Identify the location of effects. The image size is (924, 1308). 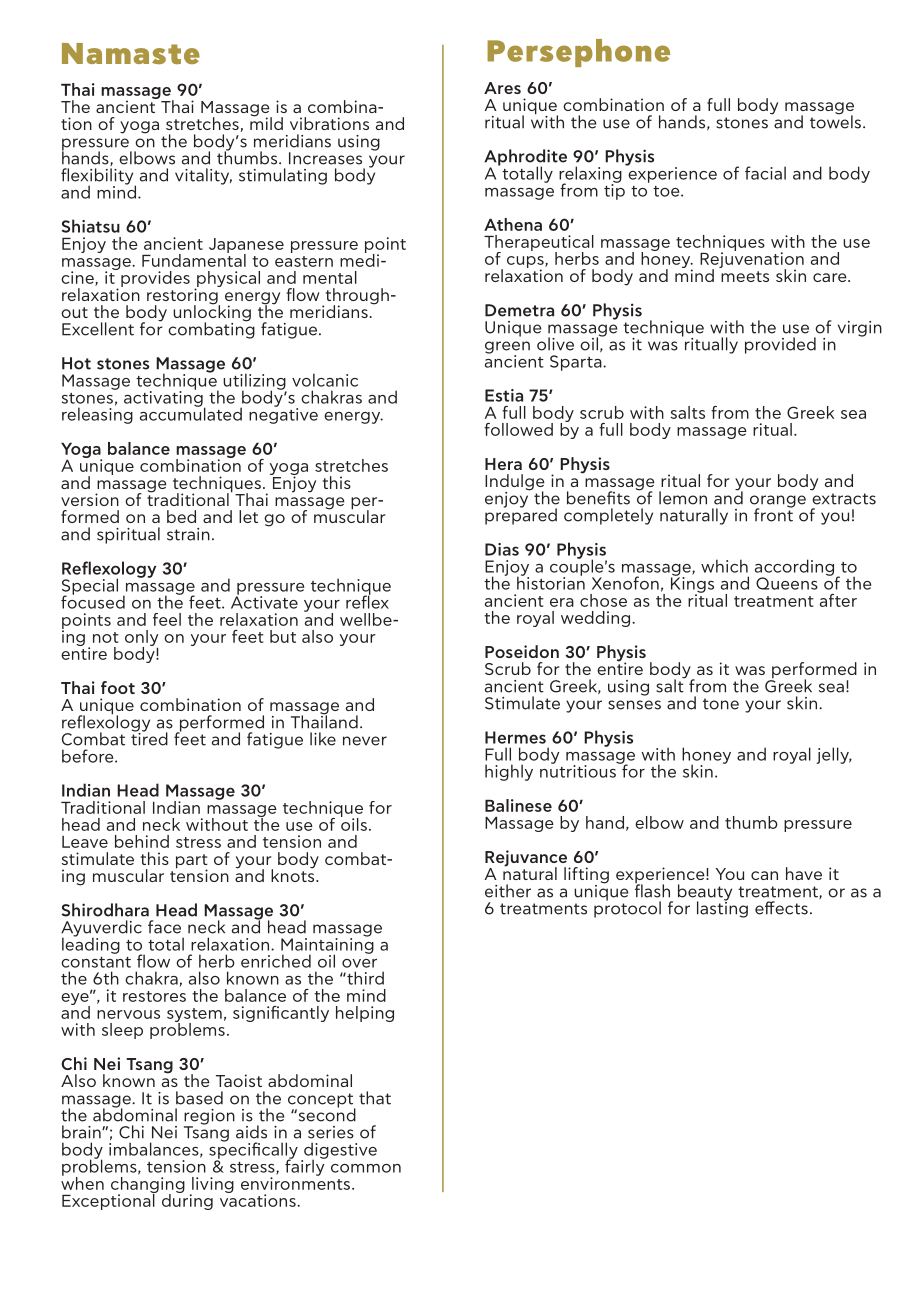
(781, 908).
